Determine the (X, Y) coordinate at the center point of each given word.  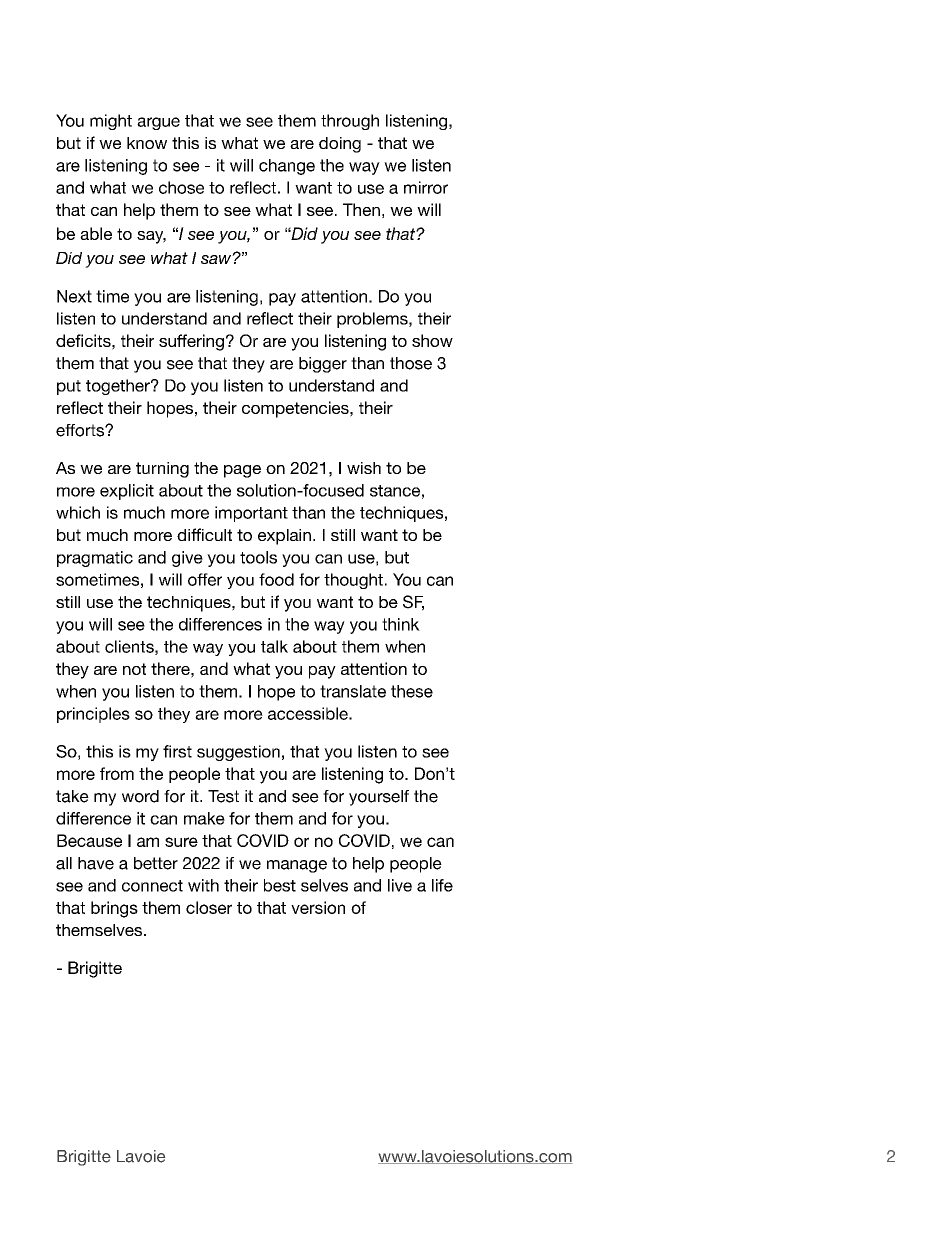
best (280, 885)
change (287, 167)
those (411, 363)
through (350, 122)
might (111, 122)
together (119, 387)
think (401, 624)
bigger (323, 365)
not (134, 669)
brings (114, 909)
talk (274, 646)
